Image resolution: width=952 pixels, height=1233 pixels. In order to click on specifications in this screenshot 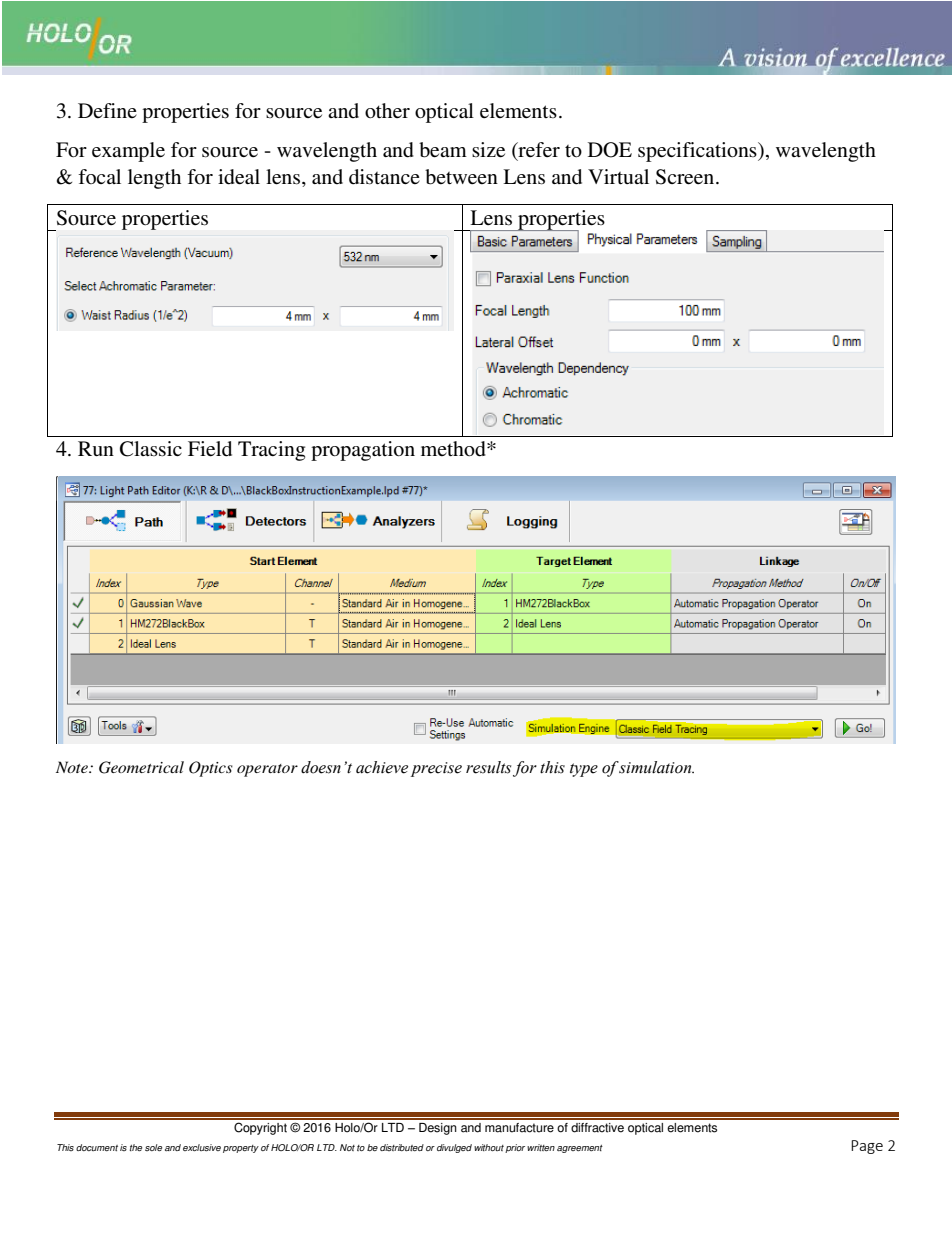, I will do `click(698, 152)`.
